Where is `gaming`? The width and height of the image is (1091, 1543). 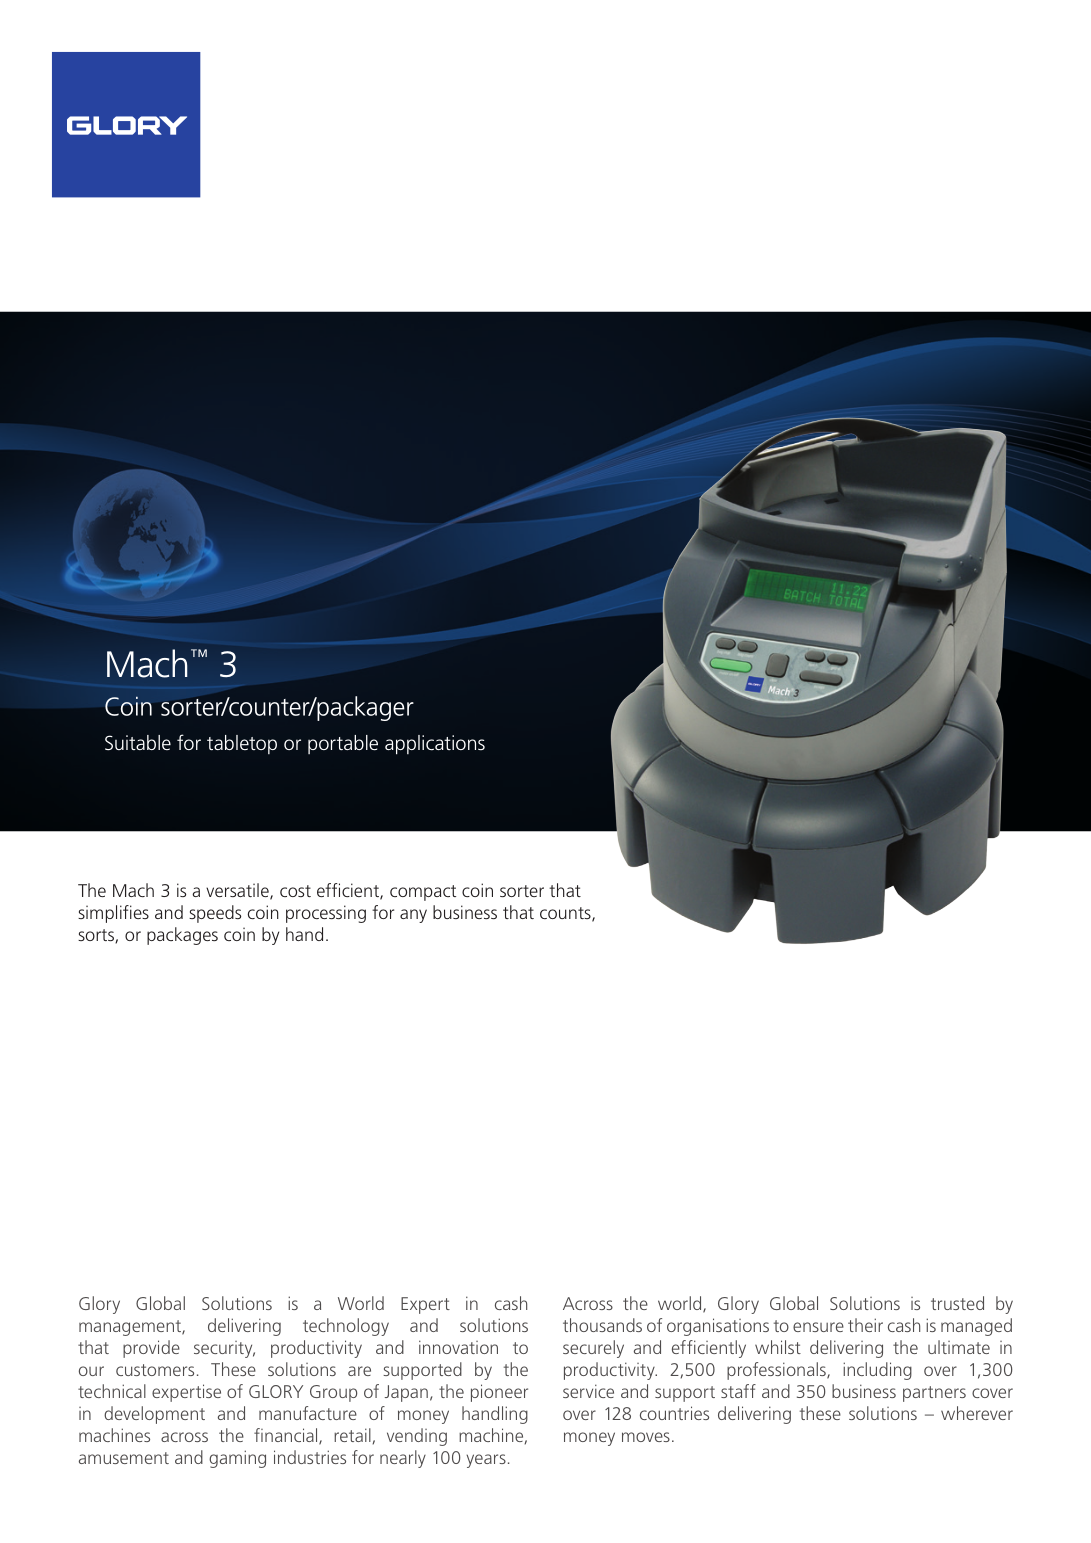
gaming is located at coordinates (237, 1459).
